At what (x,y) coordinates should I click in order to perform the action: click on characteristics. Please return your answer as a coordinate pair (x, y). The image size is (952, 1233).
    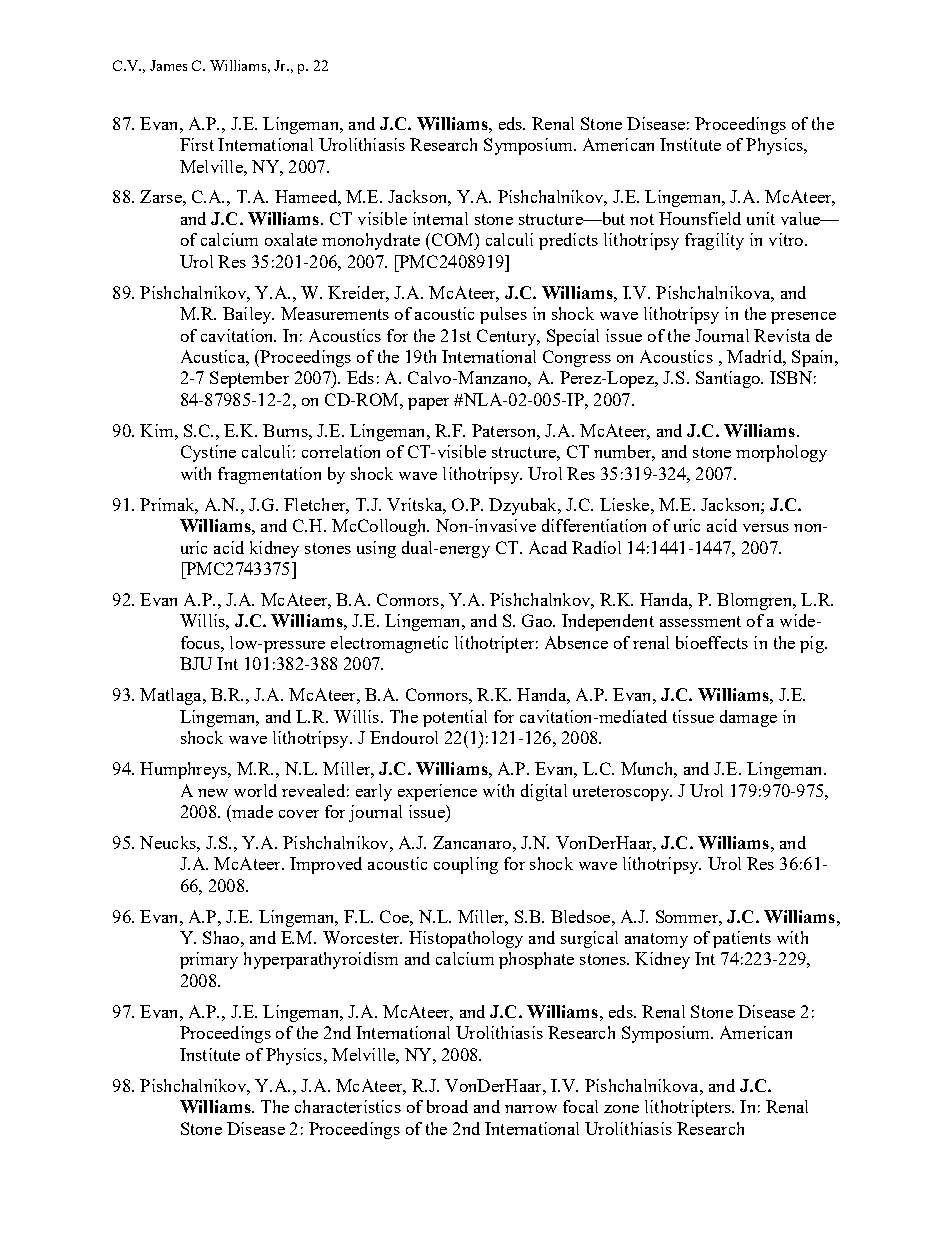
    Looking at the image, I should click on (348, 1106).
